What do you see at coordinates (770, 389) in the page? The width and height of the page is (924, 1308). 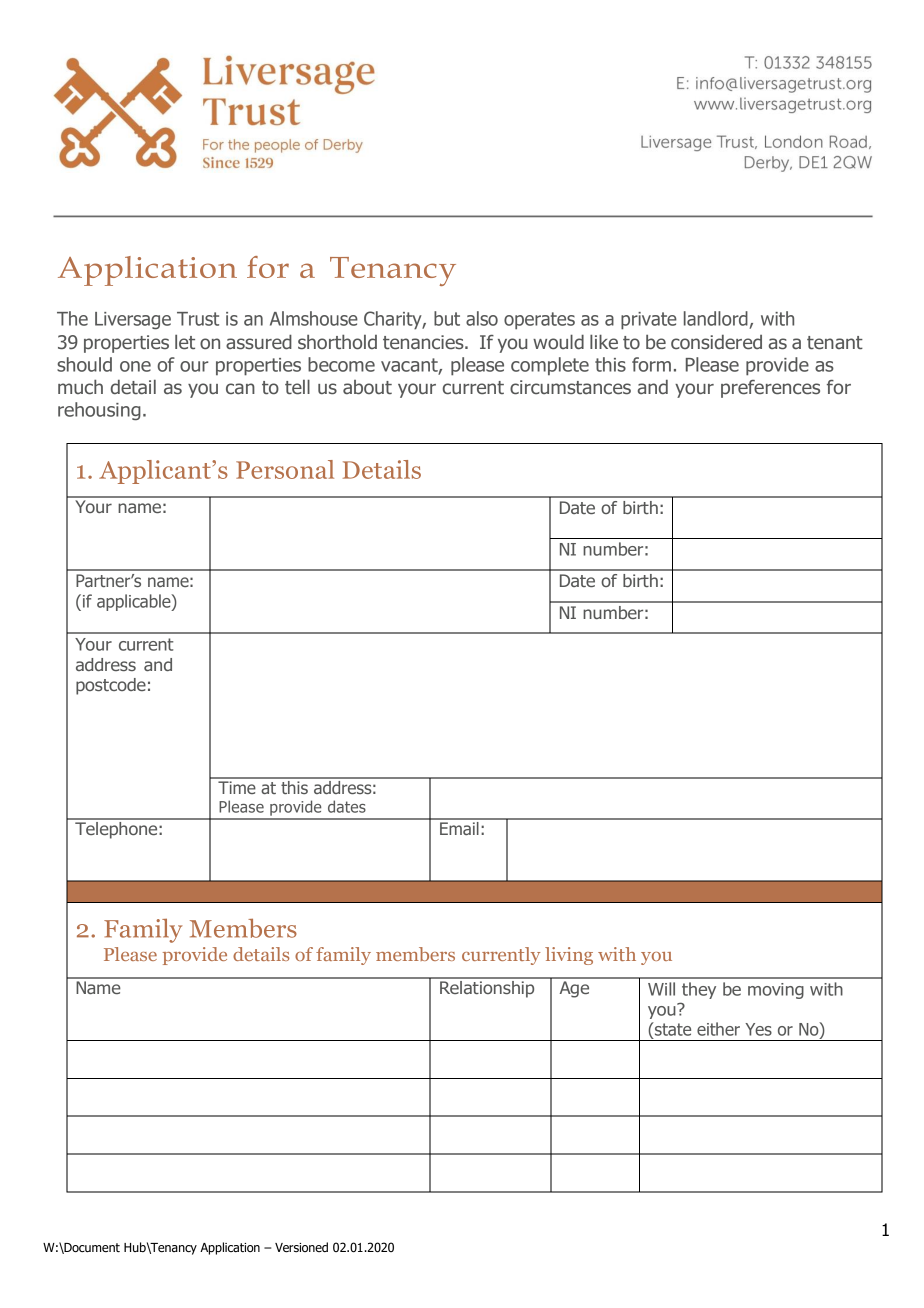 I see `preferences` at bounding box center [770, 389].
